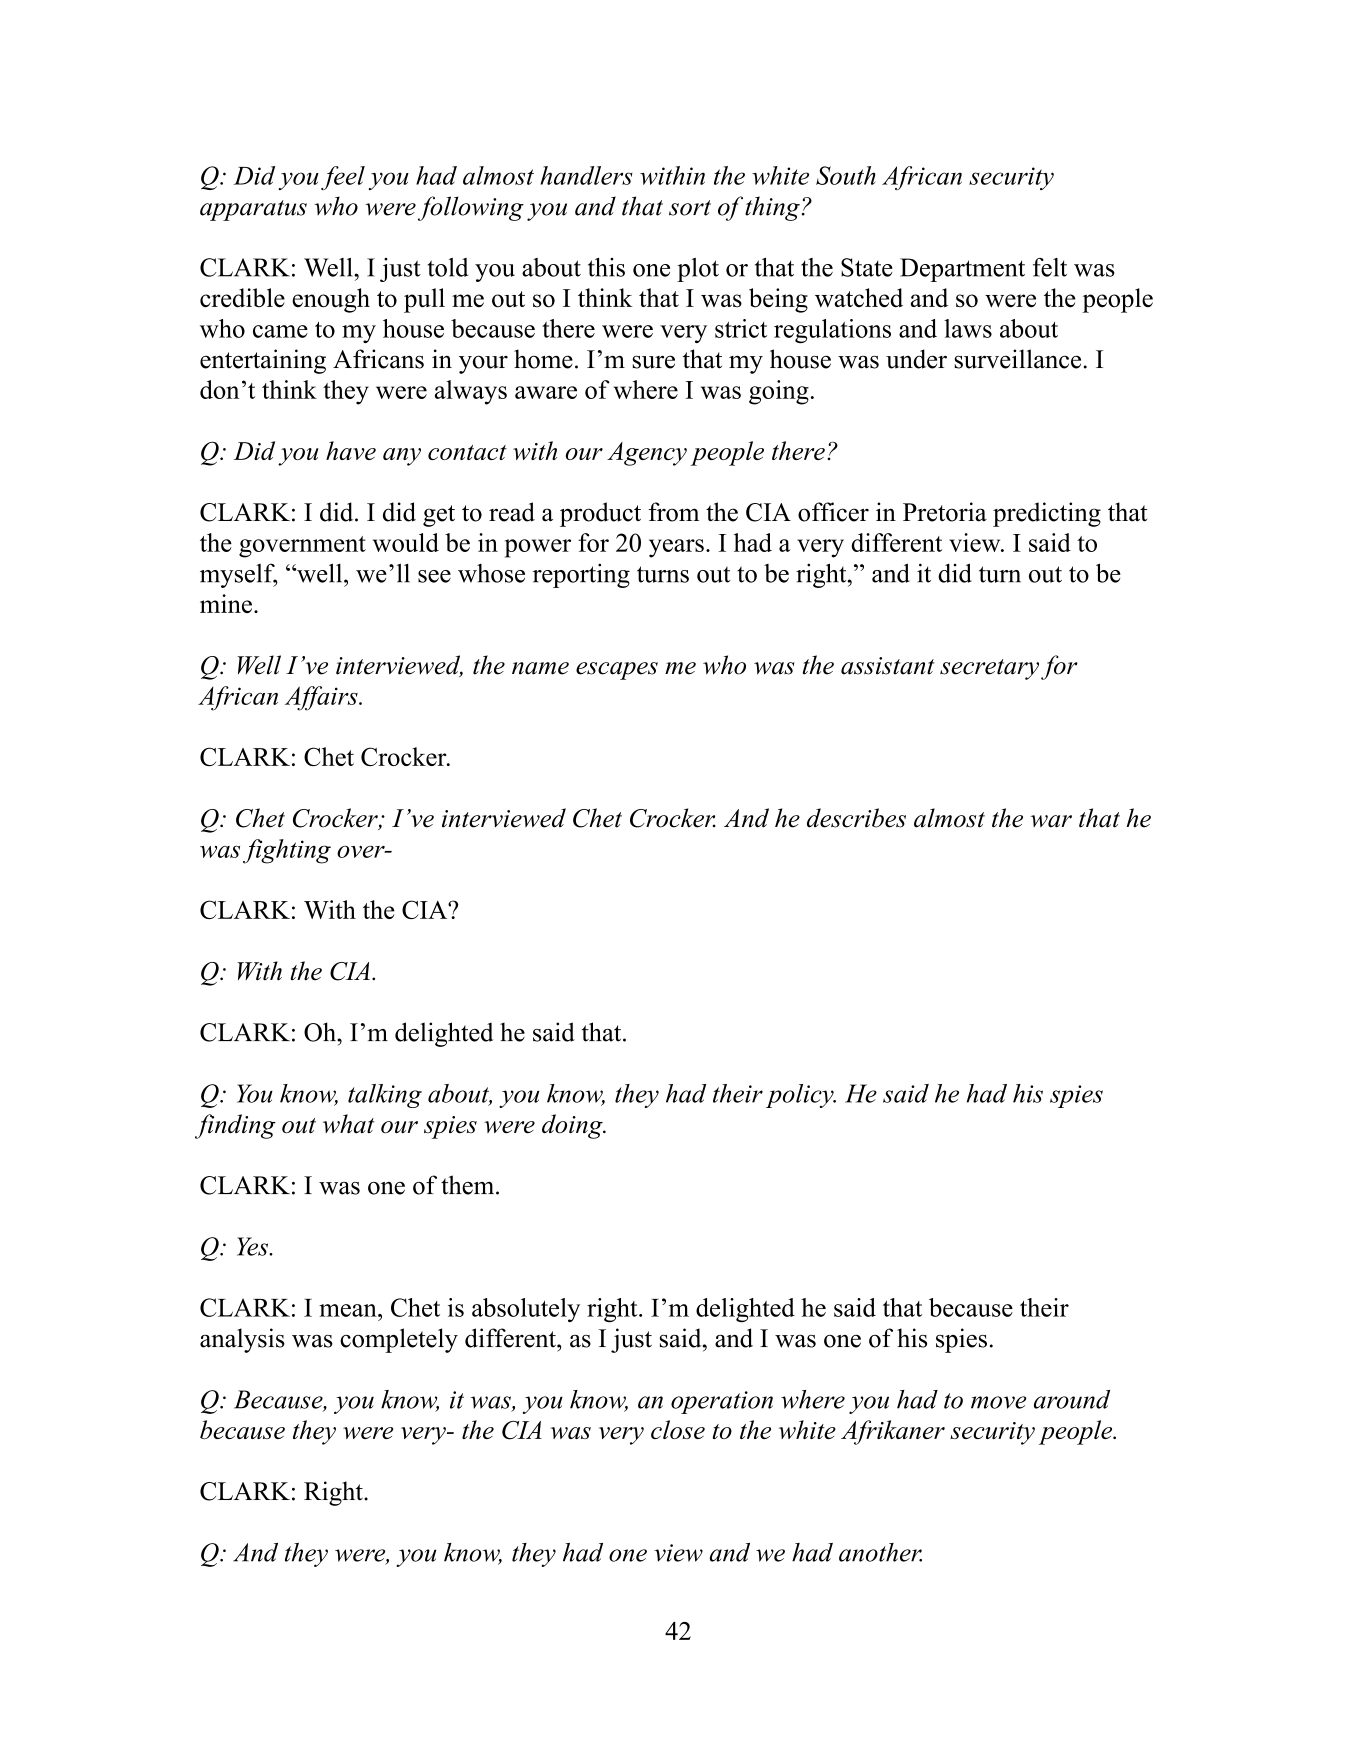  I want to click on completely, so click(399, 1340).
